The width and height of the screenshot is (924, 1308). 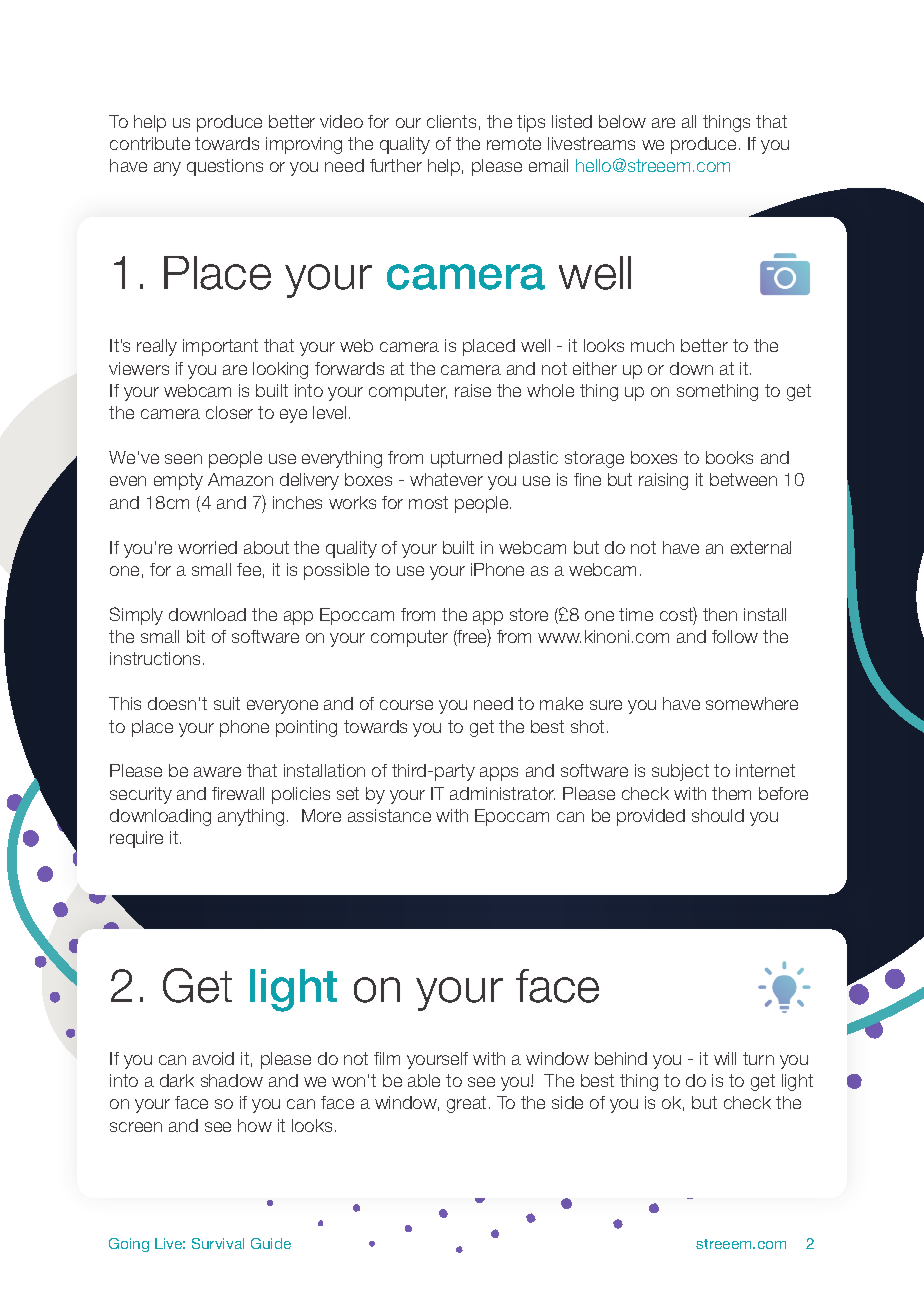 What do you see at coordinates (466, 1104) in the screenshot?
I see `great` at bounding box center [466, 1104].
